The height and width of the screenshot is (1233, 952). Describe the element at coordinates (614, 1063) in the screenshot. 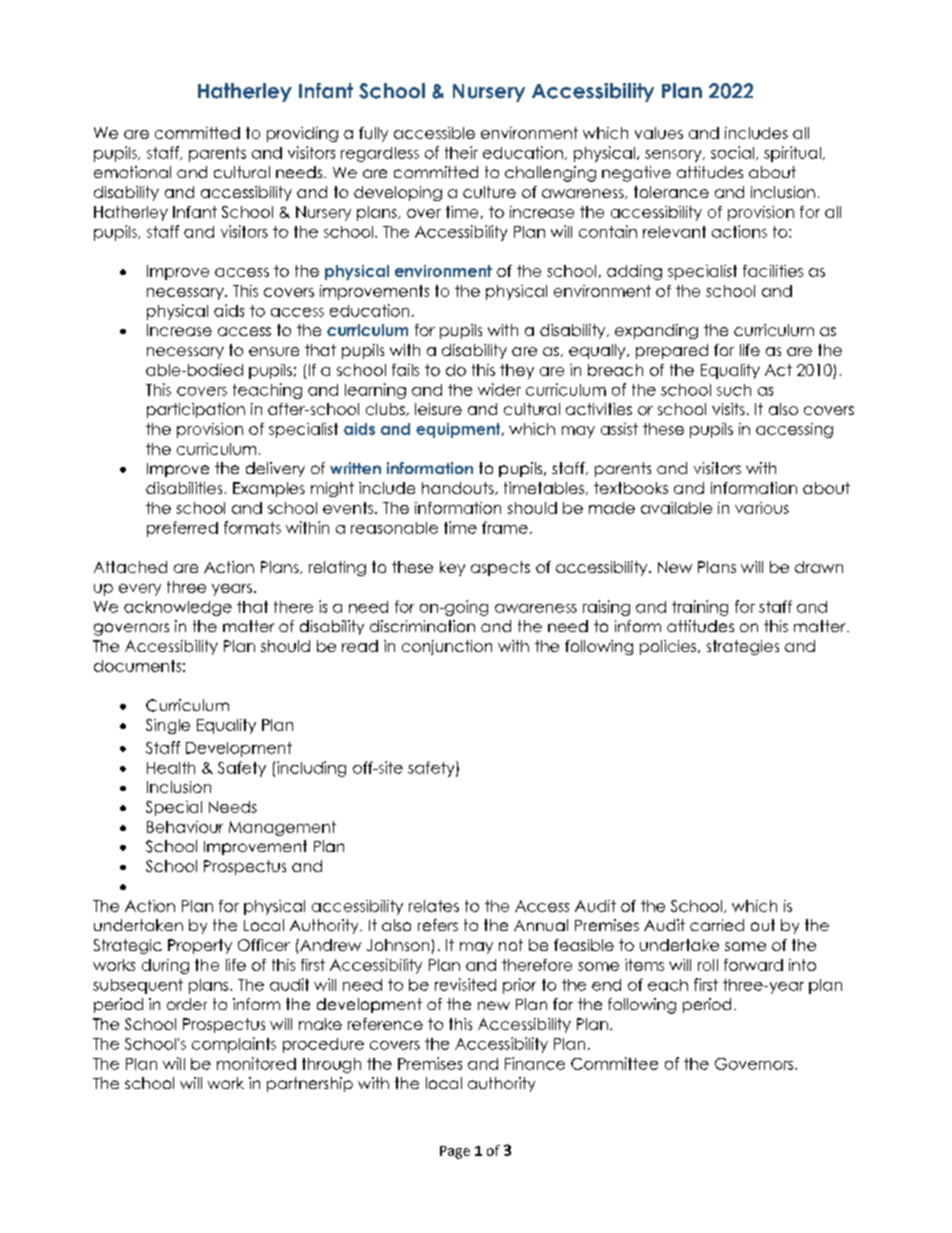

I see `Committee` at that location.
